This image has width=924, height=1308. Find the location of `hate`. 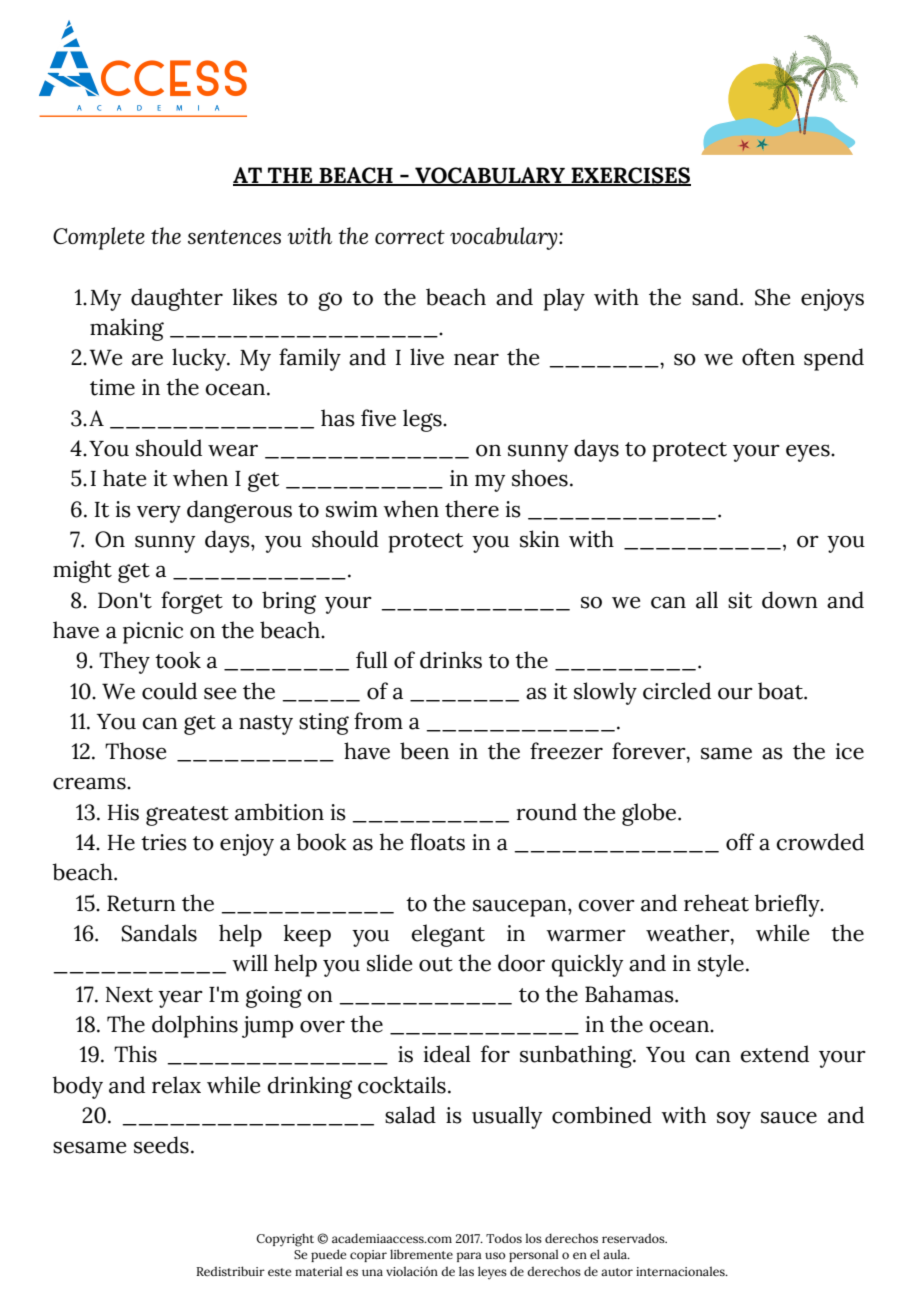

hate is located at coordinates (124, 478).
